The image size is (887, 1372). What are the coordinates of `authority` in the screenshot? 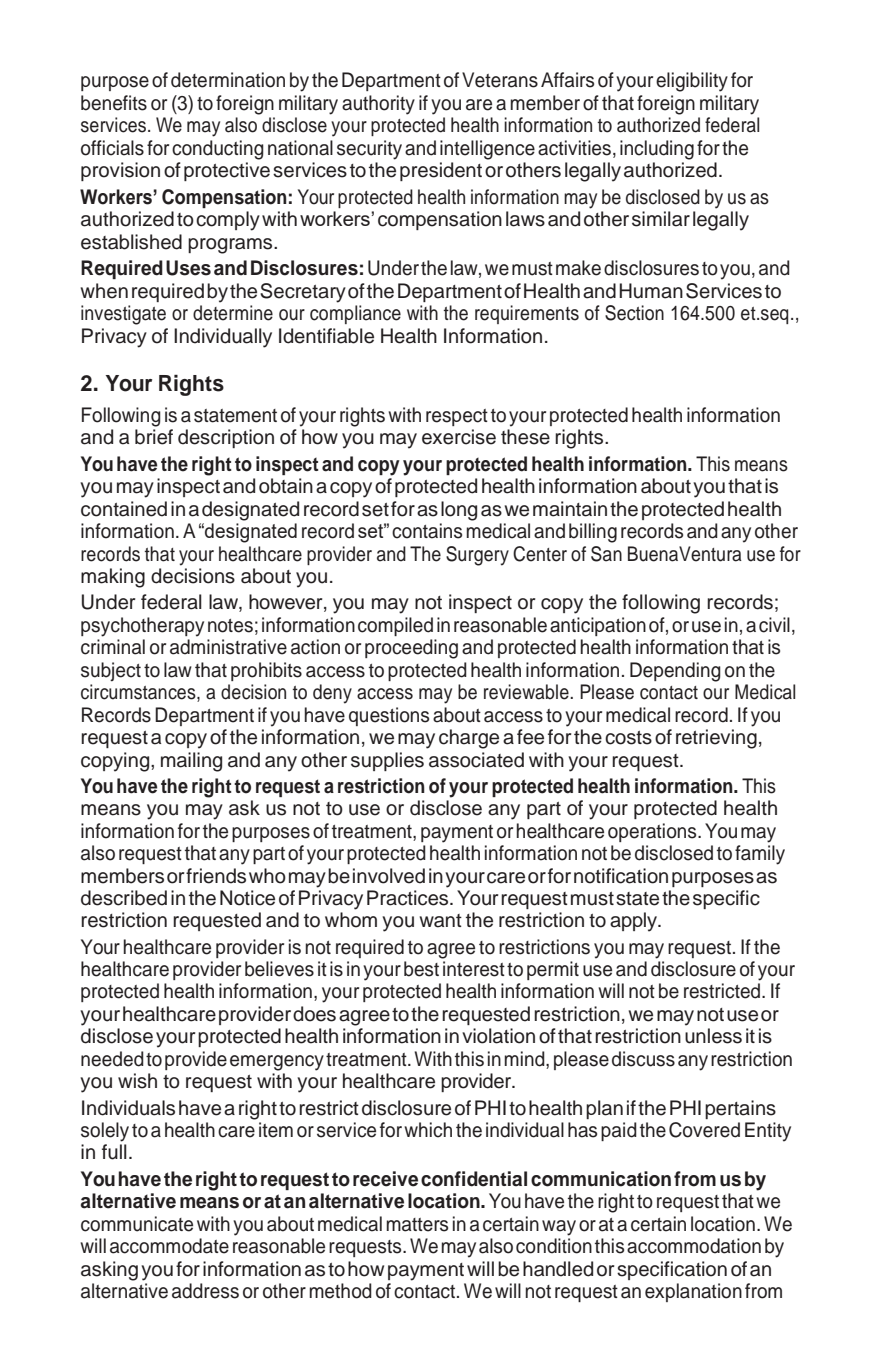 It's located at (378, 105).
